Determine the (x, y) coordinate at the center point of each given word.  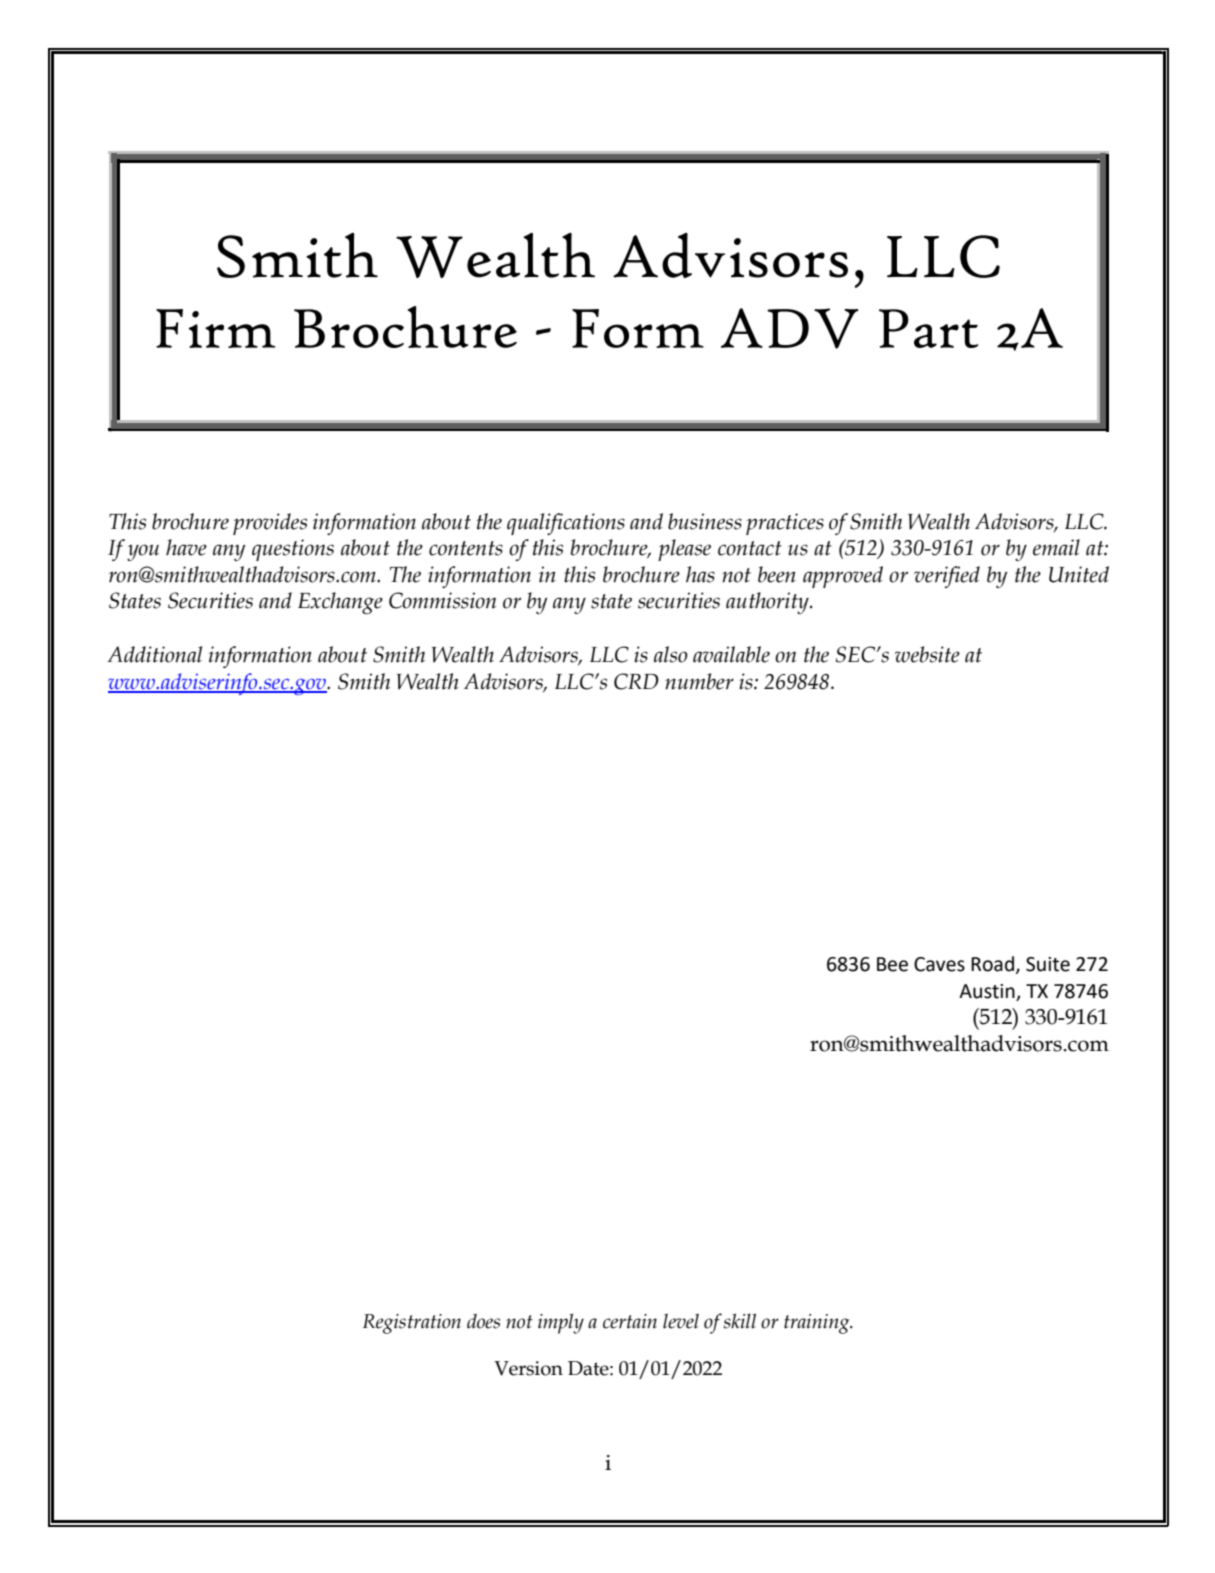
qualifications (566, 524)
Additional (154, 654)
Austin (988, 992)
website (927, 654)
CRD (636, 681)
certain (630, 1321)
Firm (216, 328)
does (483, 1321)
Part (928, 328)
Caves (939, 964)
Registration (412, 1324)
